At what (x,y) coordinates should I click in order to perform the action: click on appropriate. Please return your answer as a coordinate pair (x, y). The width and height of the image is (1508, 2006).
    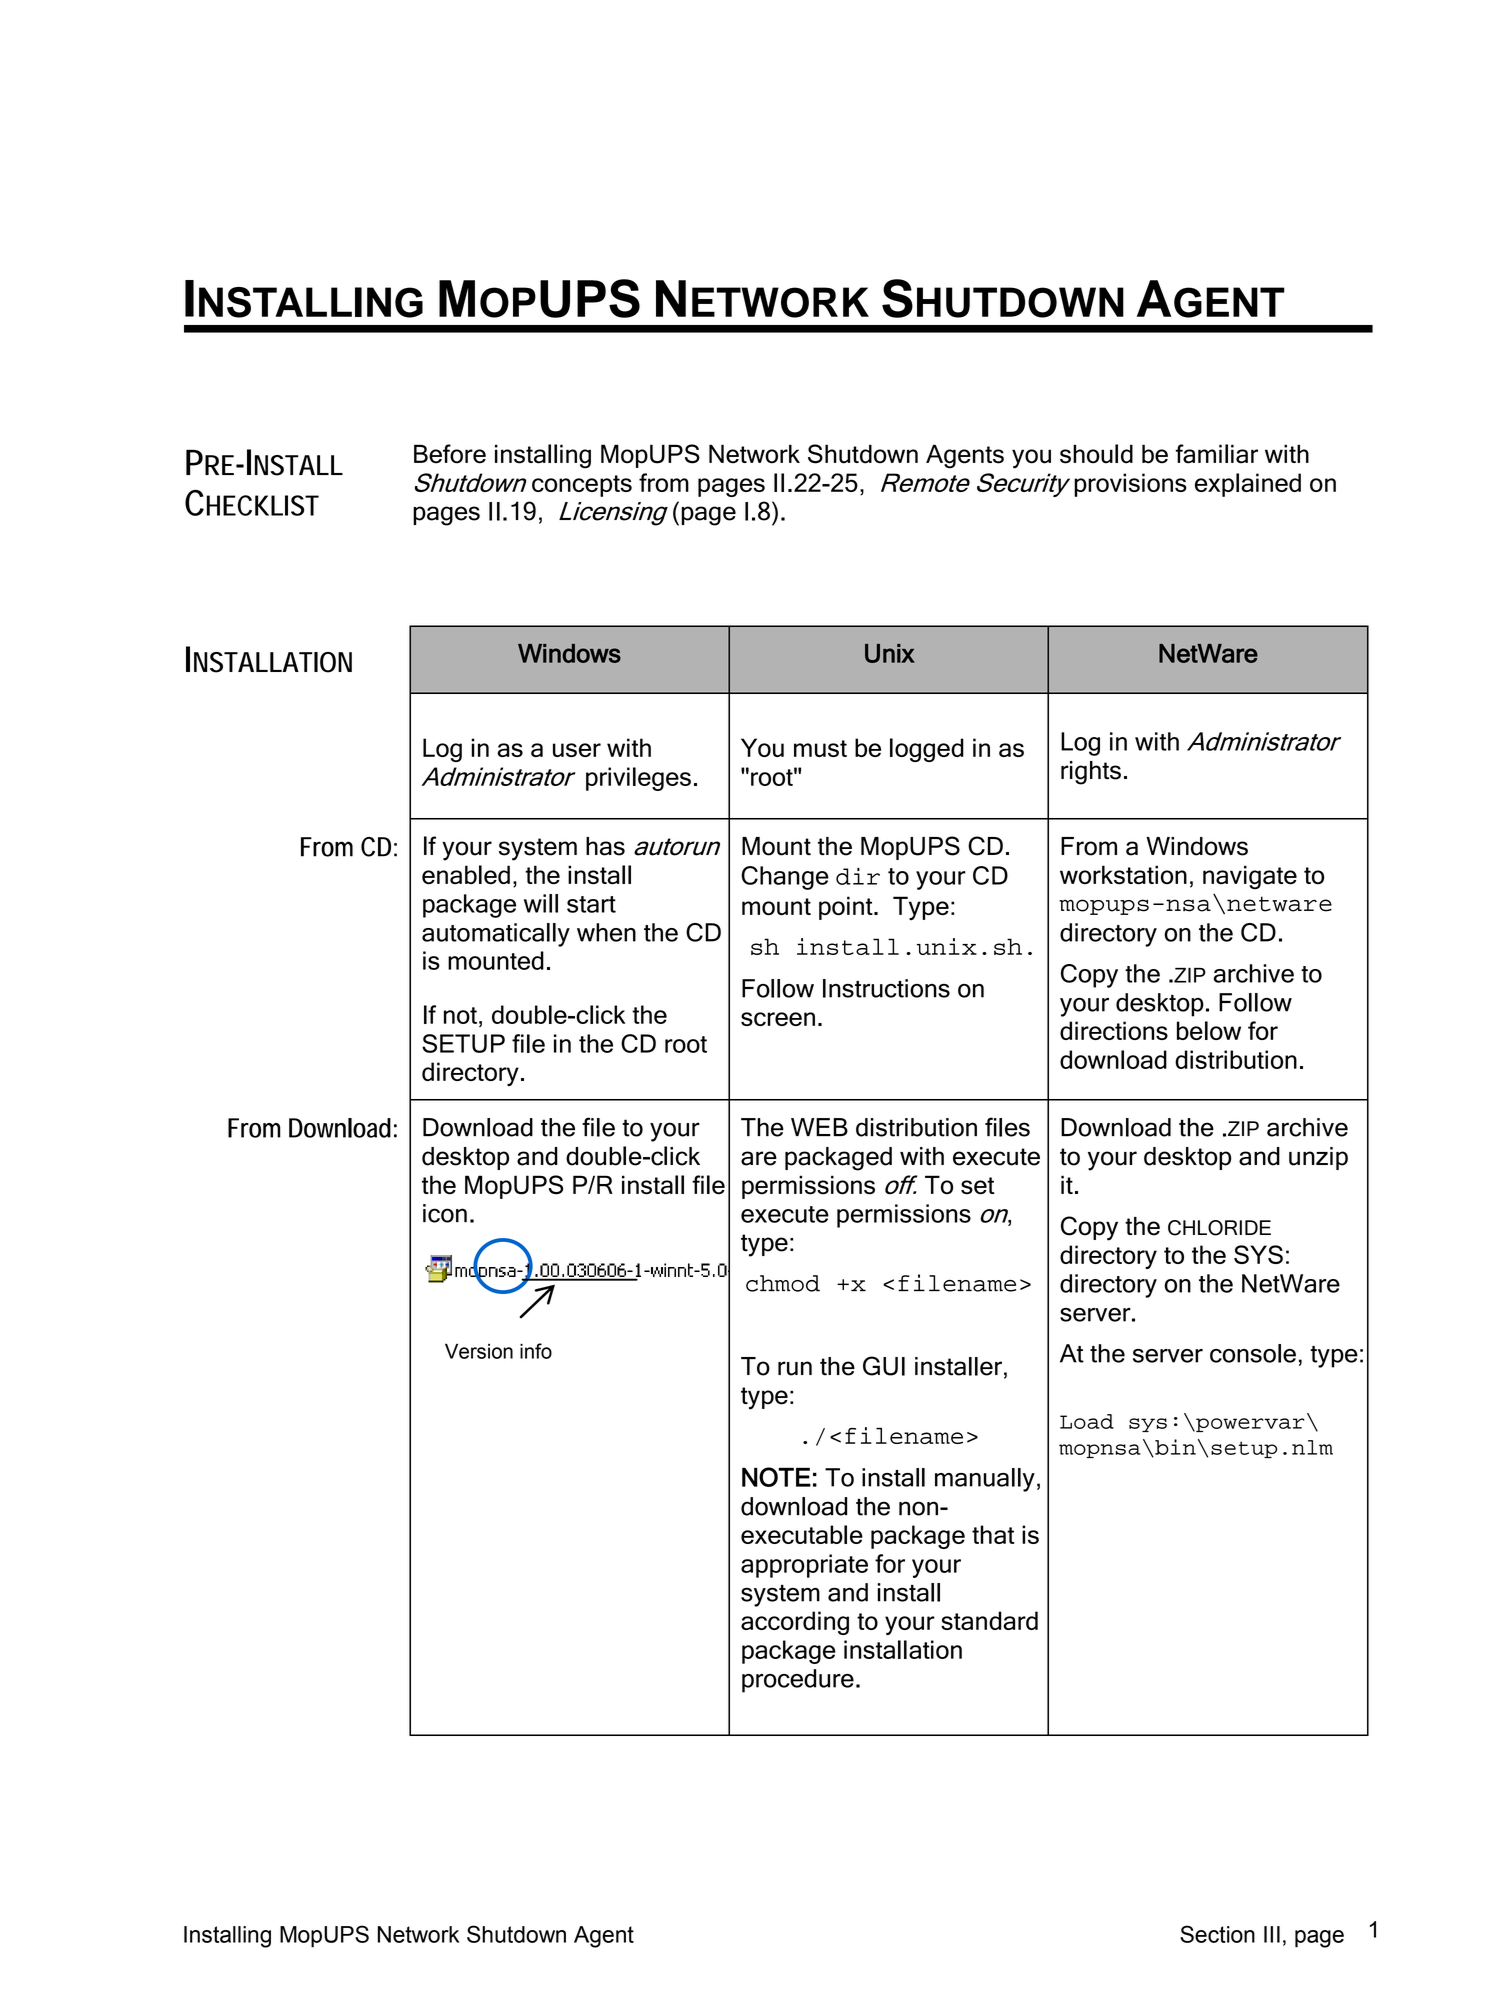
    Looking at the image, I should click on (804, 1566).
